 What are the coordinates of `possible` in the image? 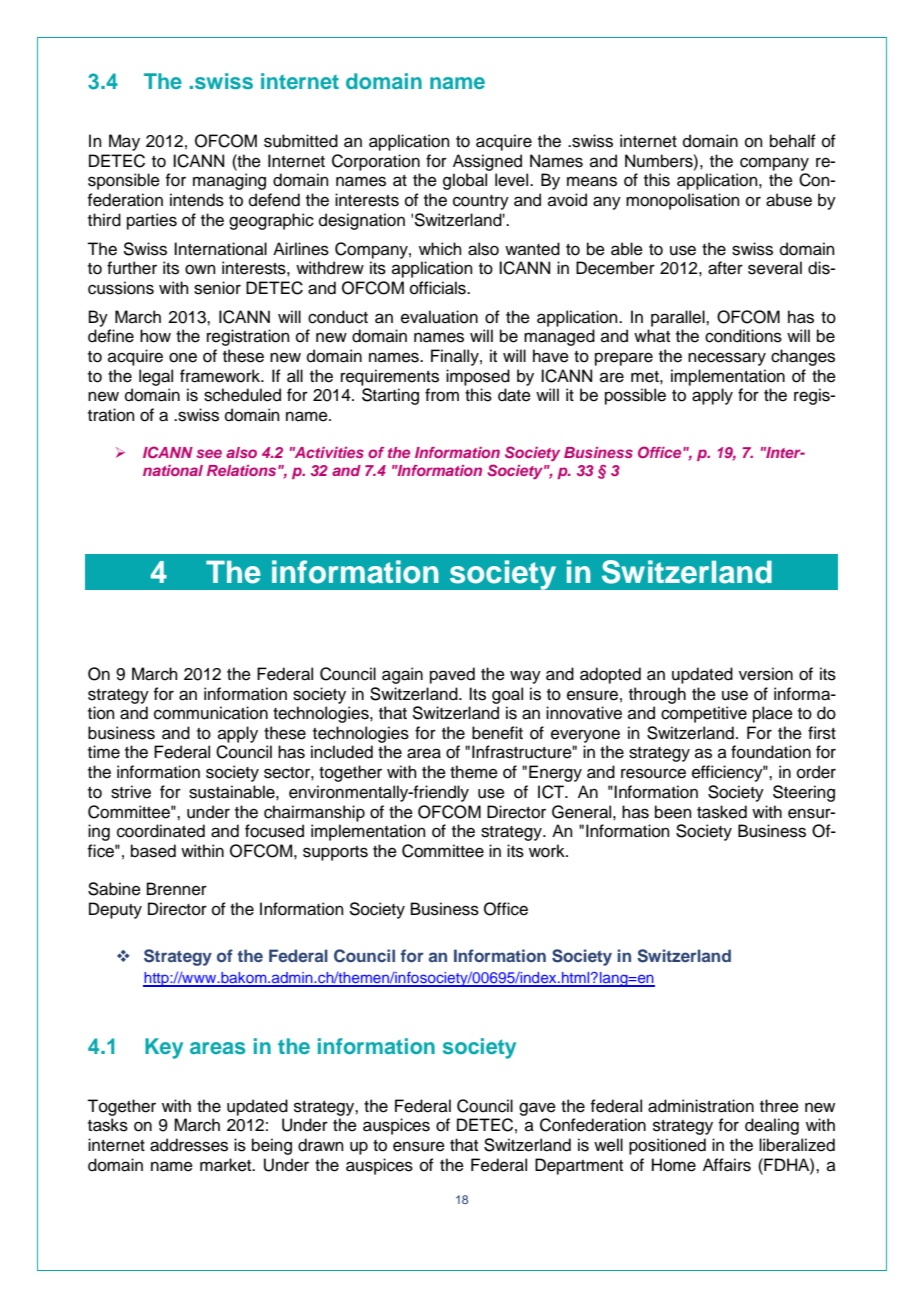 It's located at (635, 396).
